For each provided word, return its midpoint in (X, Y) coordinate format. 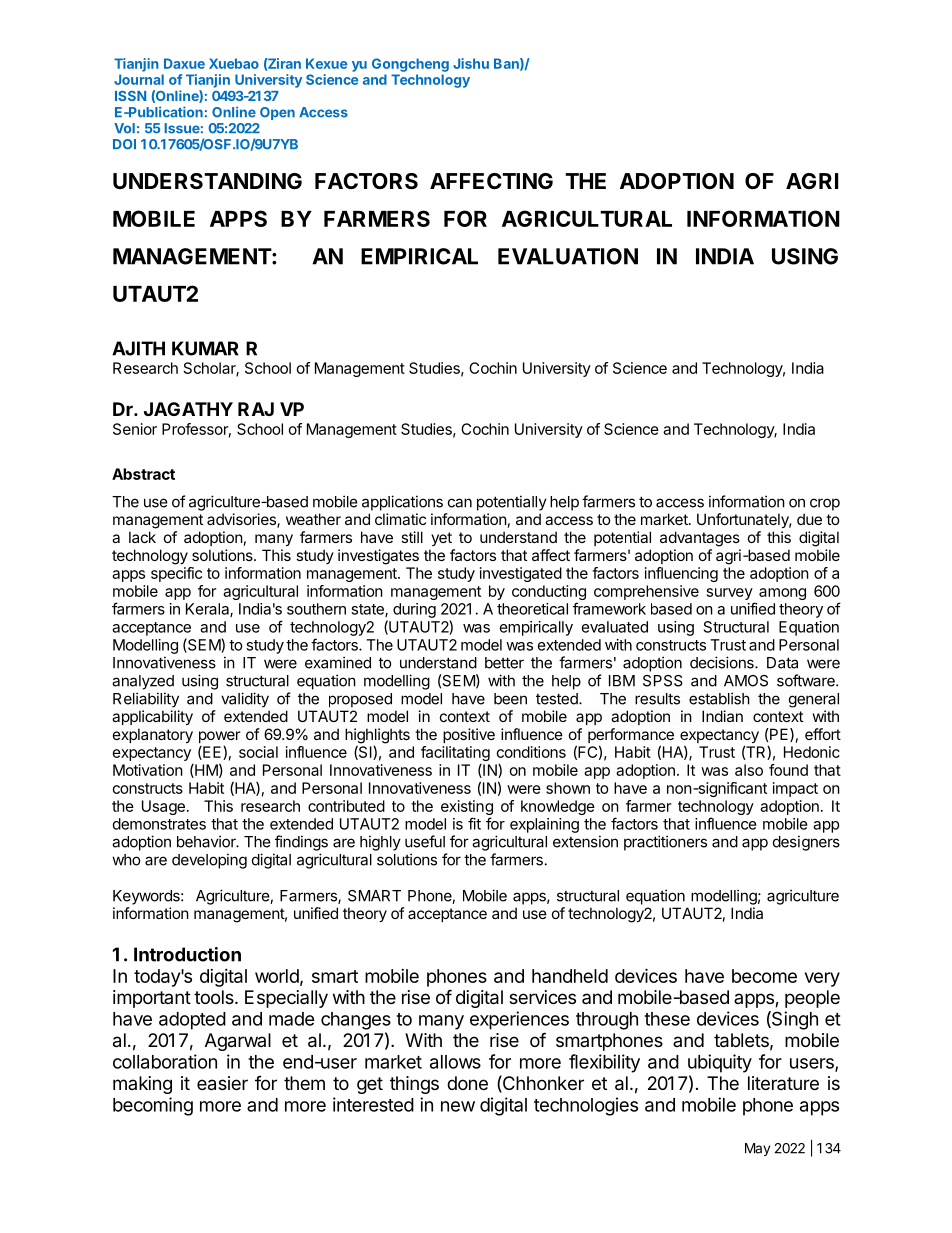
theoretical (532, 609)
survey (730, 594)
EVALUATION (568, 256)
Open (277, 113)
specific (176, 574)
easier (222, 1083)
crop (825, 504)
